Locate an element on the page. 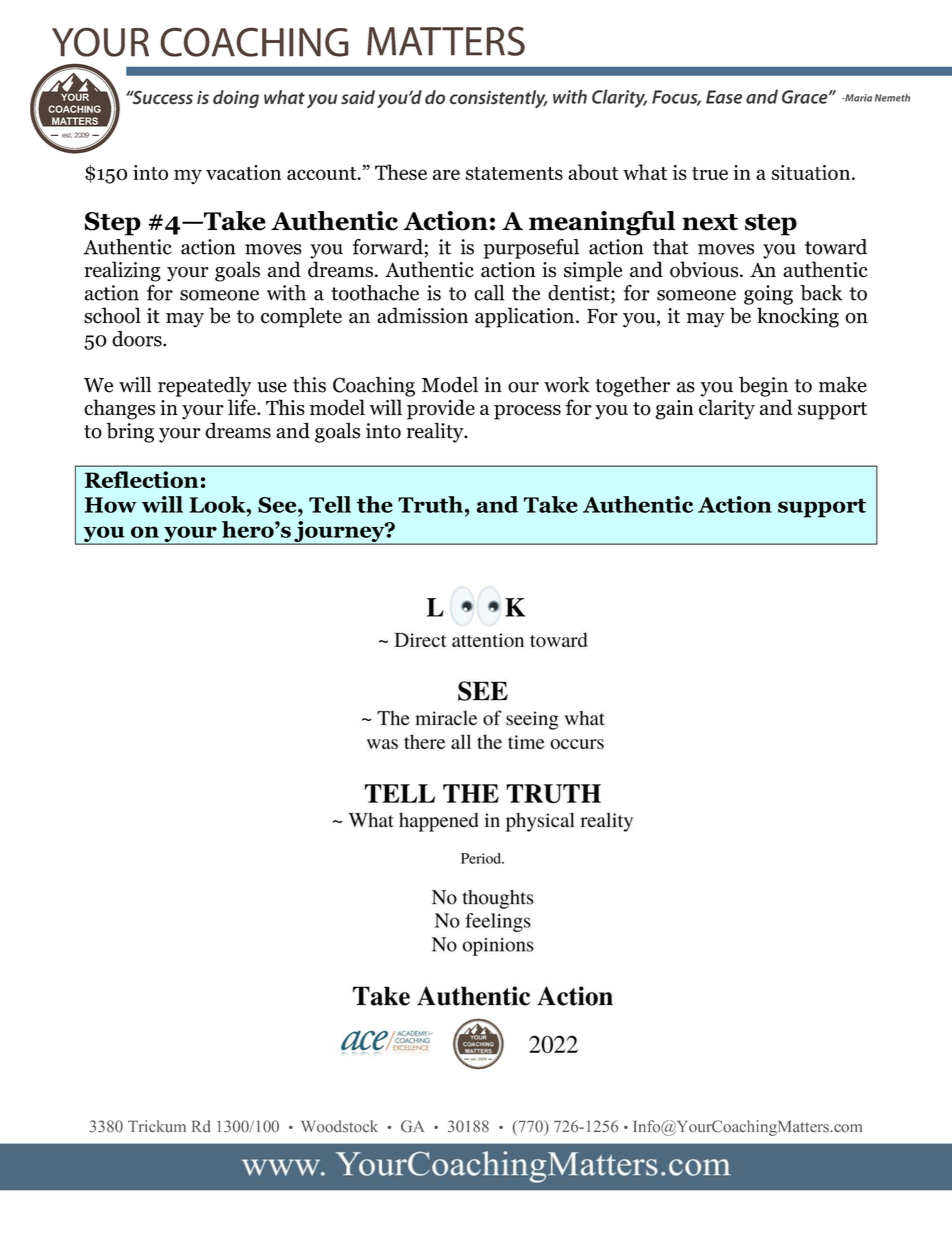 The image size is (952, 1233). How is located at coordinates (111, 505).
